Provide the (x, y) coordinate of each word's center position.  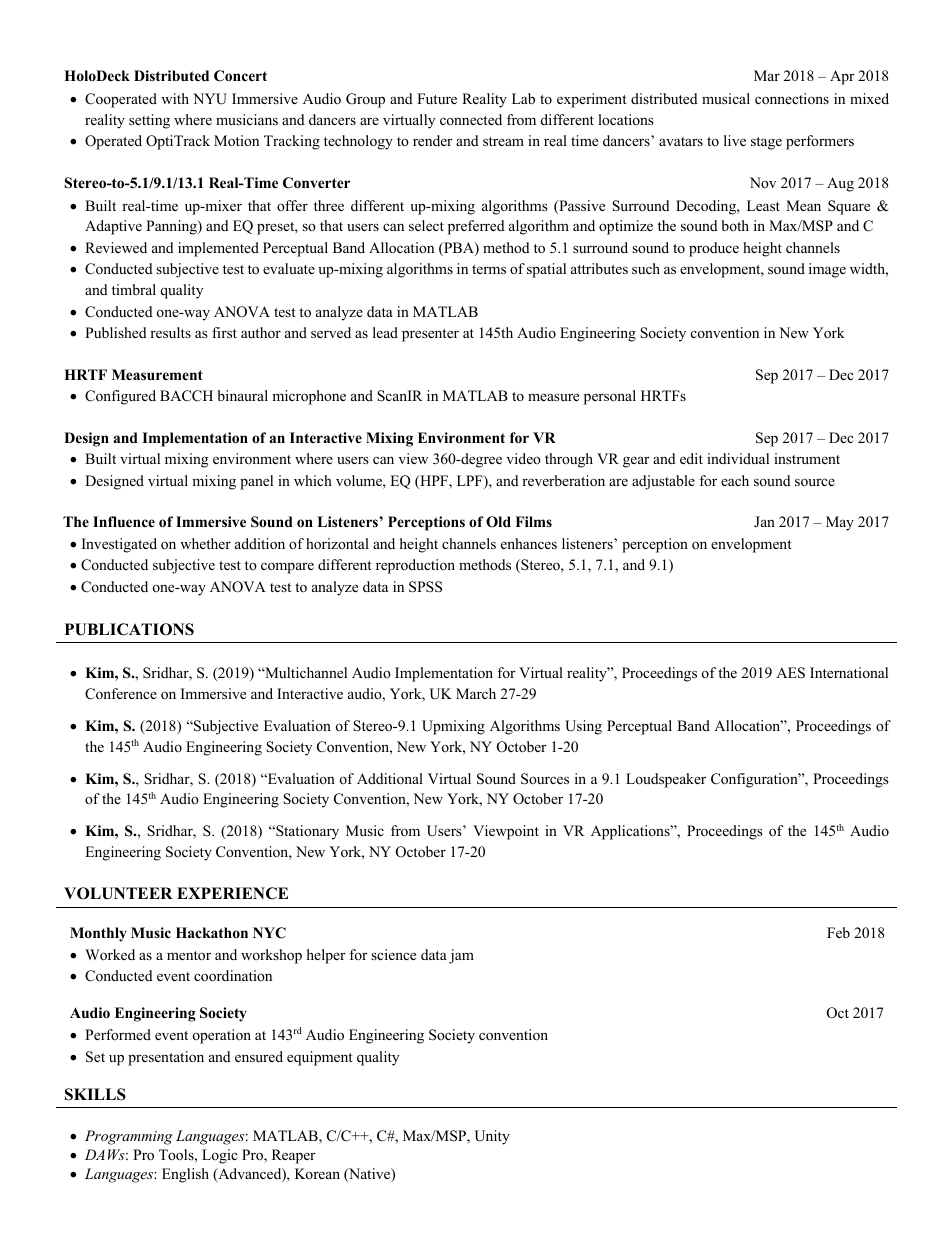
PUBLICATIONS (129, 629)
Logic (220, 1156)
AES (790, 673)
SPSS (425, 587)
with (175, 98)
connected (471, 119)
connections (792, 98)
